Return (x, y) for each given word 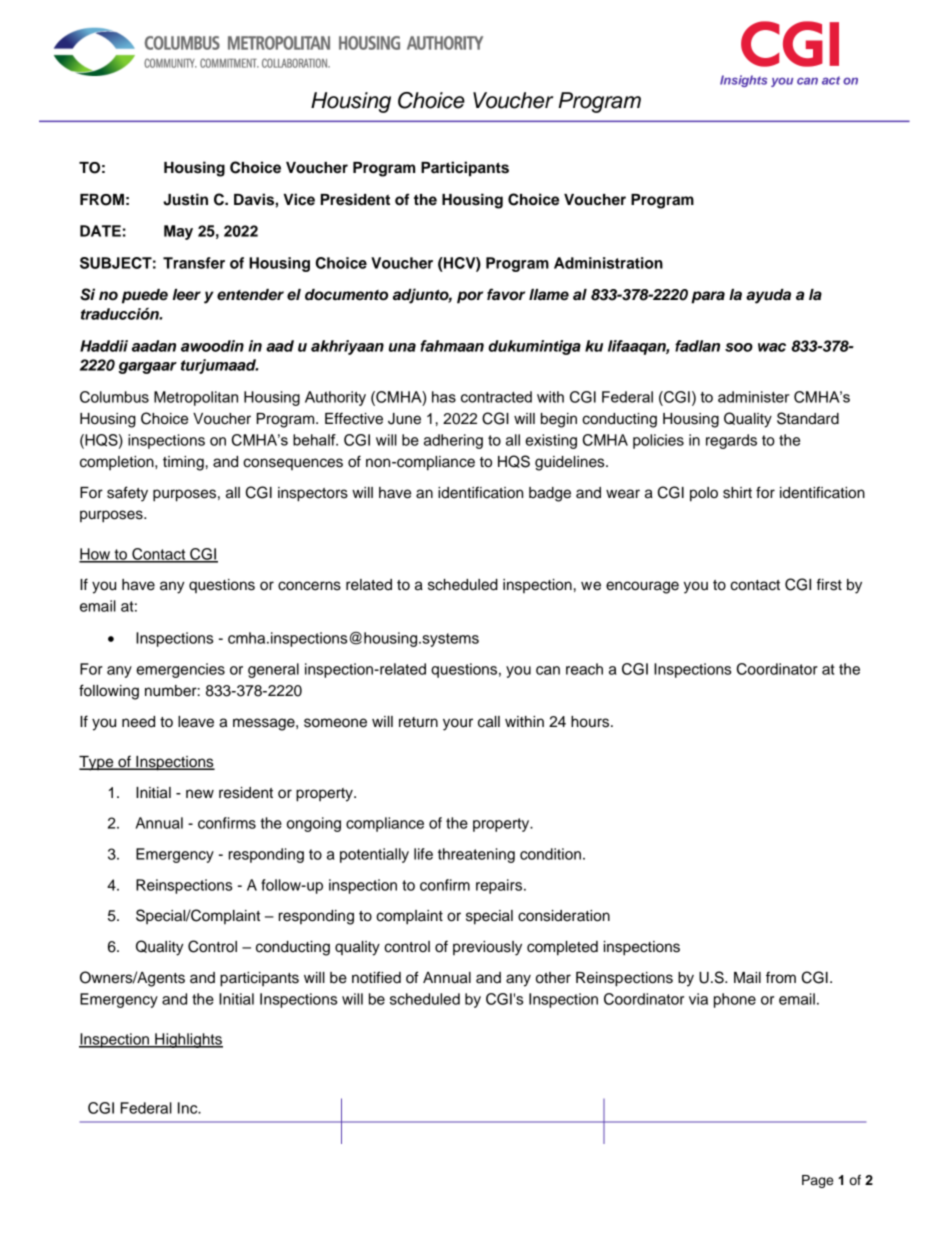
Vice (299, 199)
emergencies (180, 670)
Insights (743, 81)
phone (735, 1000)
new (200, 794)
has (444, 397)
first (829, 584)
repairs (500, 886)
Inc (189, 1108)
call (489, 722)
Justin (185, 199)
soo (739, 347)
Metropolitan (196, 398)
